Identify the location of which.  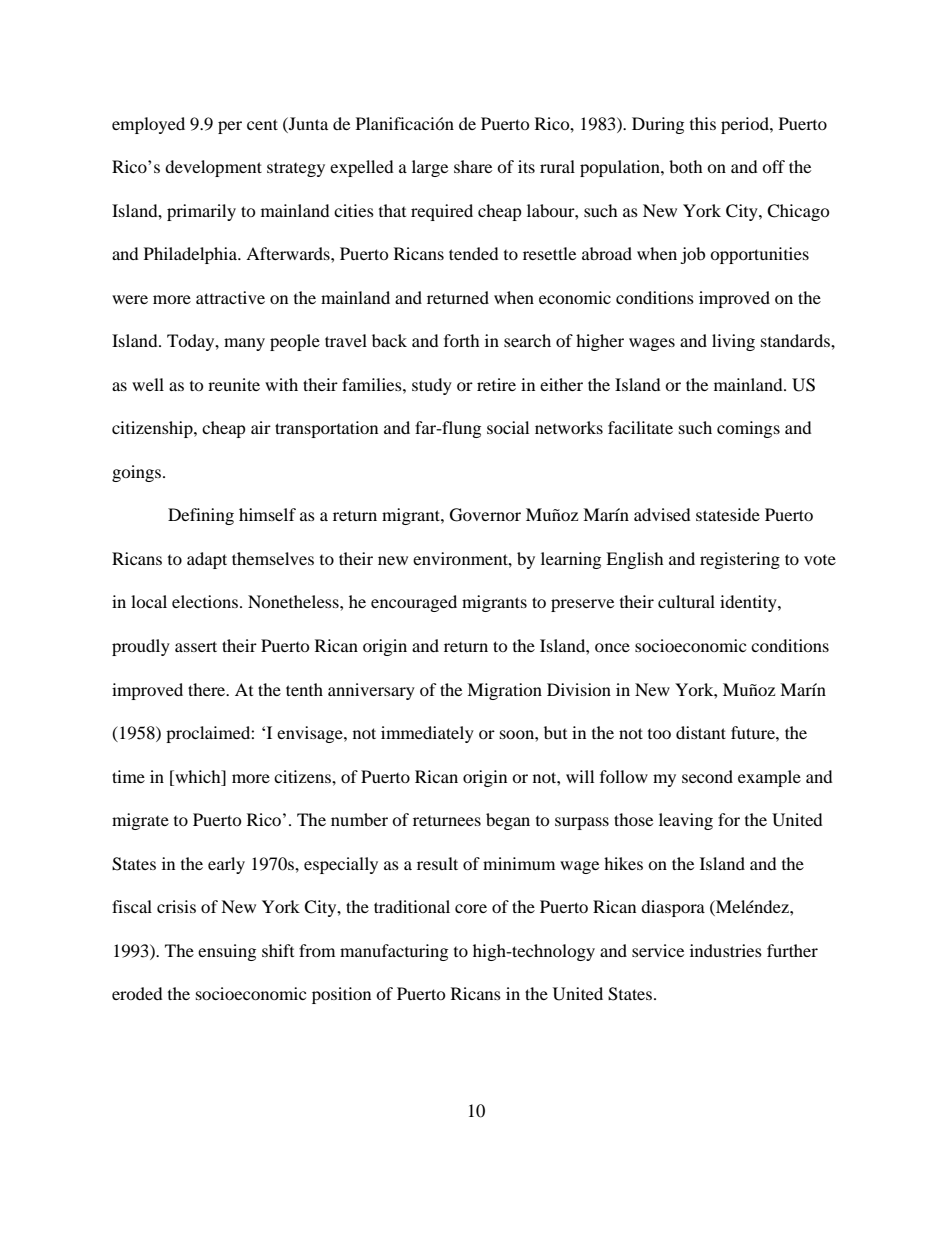
(198, 776).
